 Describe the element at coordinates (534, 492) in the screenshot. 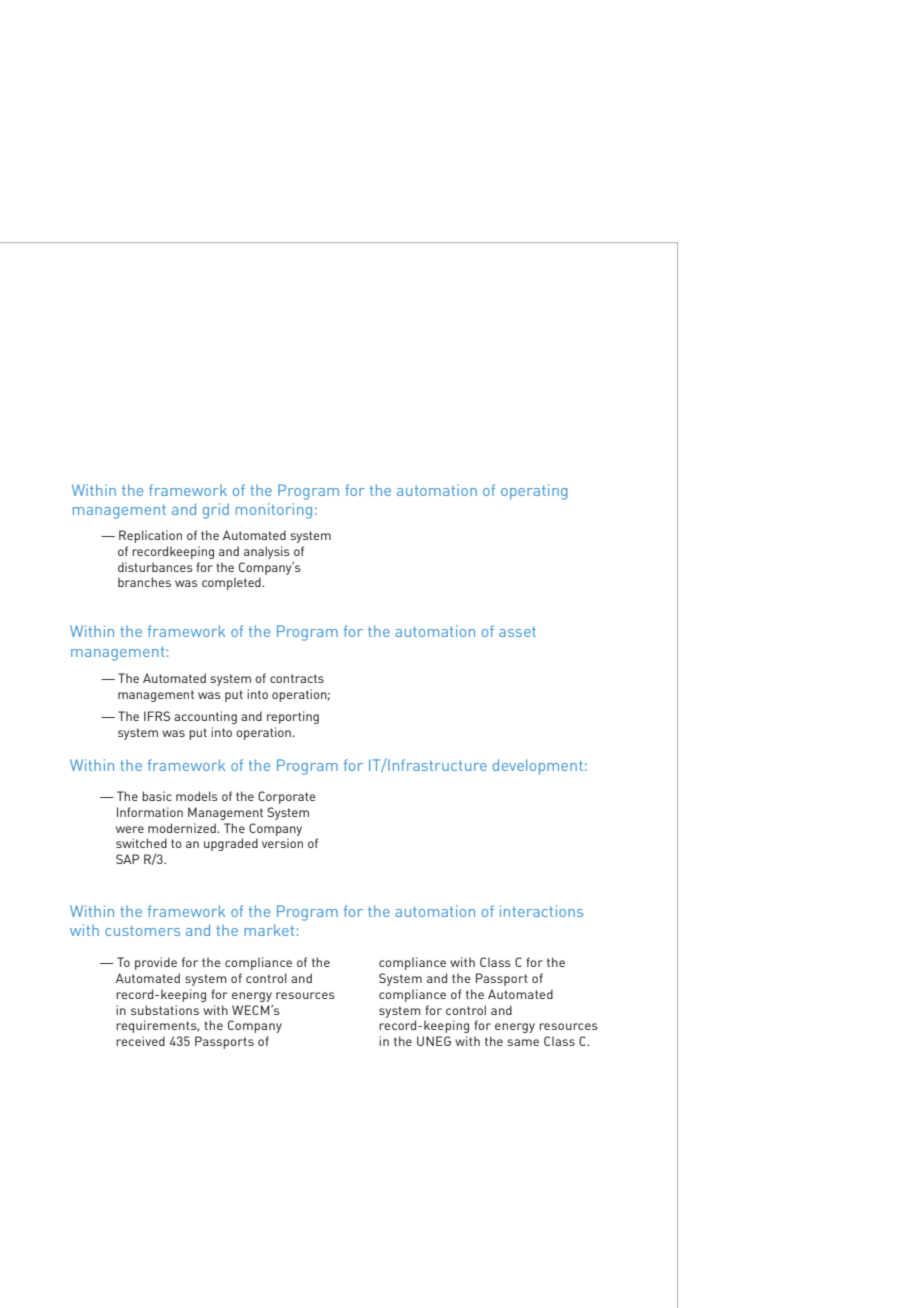

I see `operating` at that location.
